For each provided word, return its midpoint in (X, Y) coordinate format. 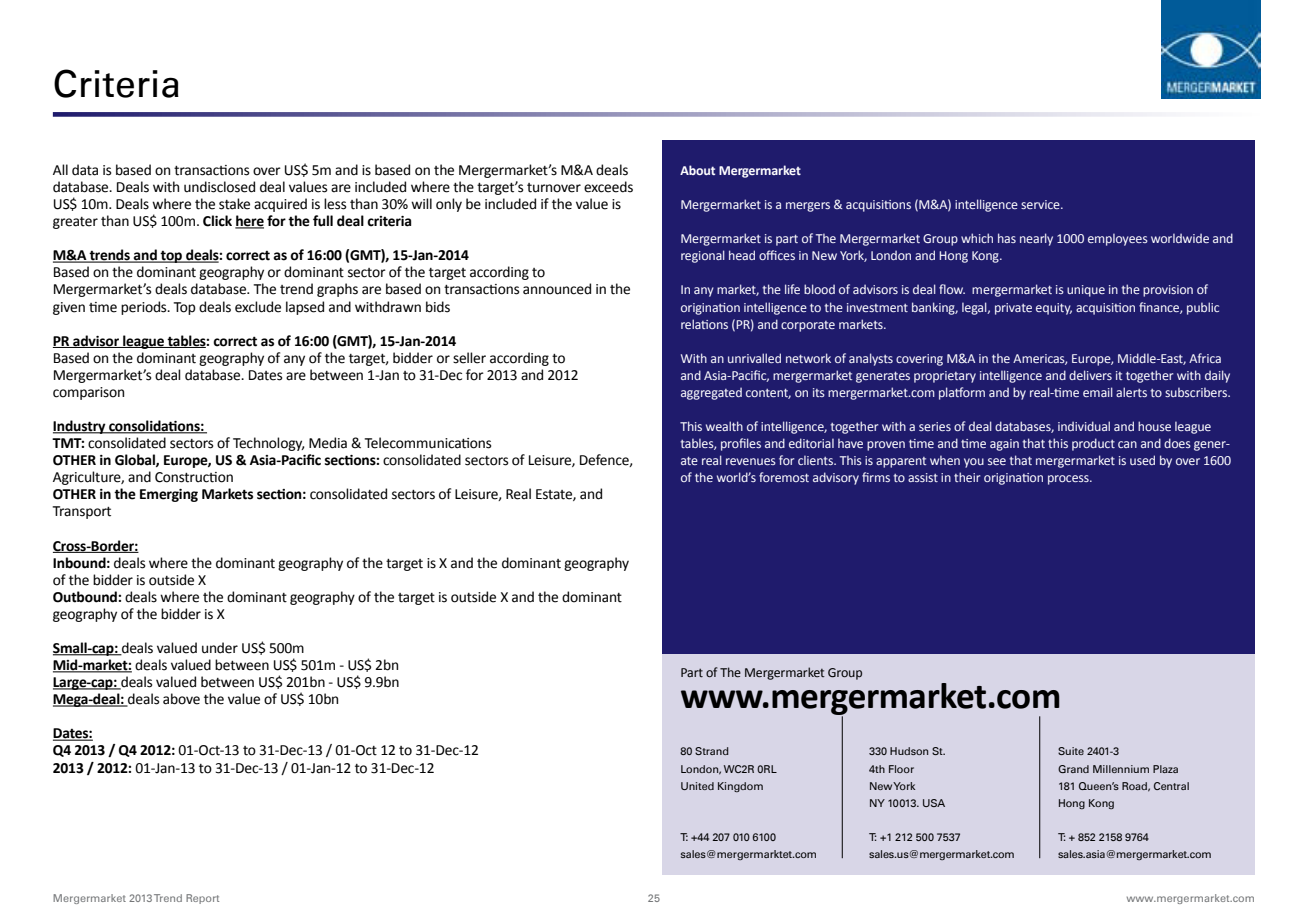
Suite (1071, 751)
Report (202, 899)
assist (923, 477)
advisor (96, 341)
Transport (81, 512)
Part (692, 672)
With (694, 358)
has (1007, 238)
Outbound (85, 597)
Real (518, 494)
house (1154, 426)
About (697, 170)
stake (234, 204)
